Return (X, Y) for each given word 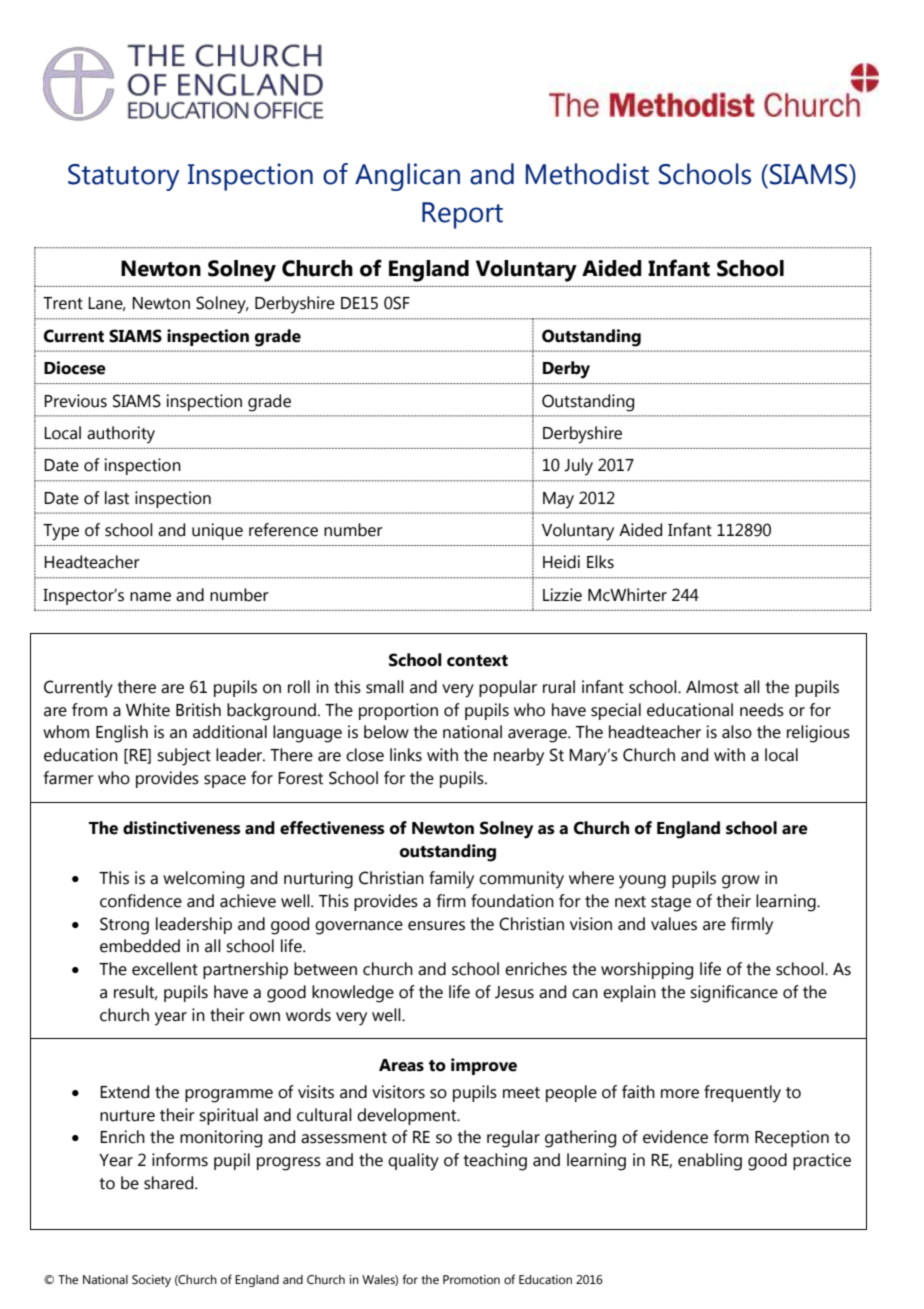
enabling (710, 1162)
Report (462, 215)
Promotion (471, 1279)
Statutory (124, 177)
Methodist (587, 174)
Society (151, 1281)
